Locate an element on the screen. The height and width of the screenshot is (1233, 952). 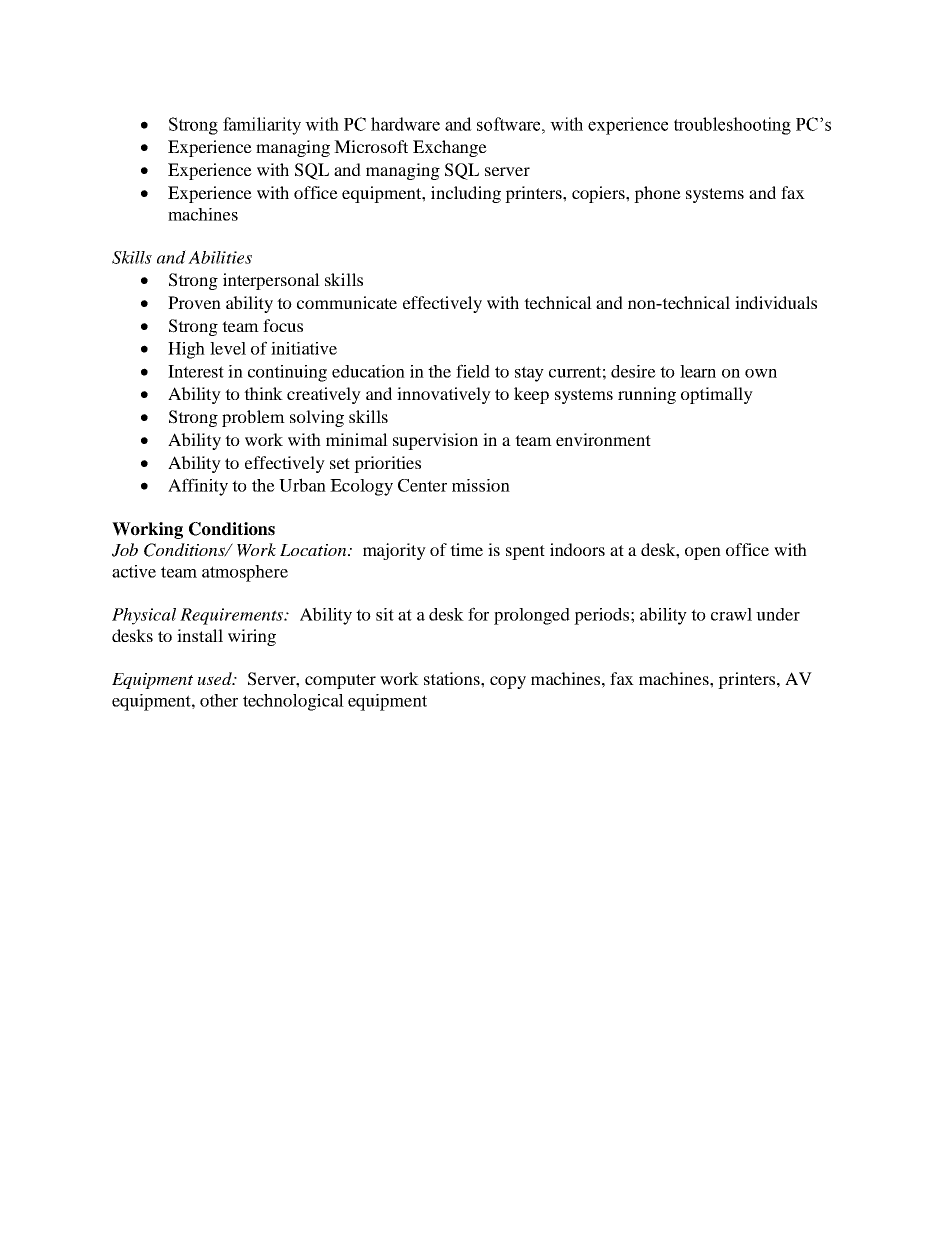
familiarity is located at coordinates (262, 126).
